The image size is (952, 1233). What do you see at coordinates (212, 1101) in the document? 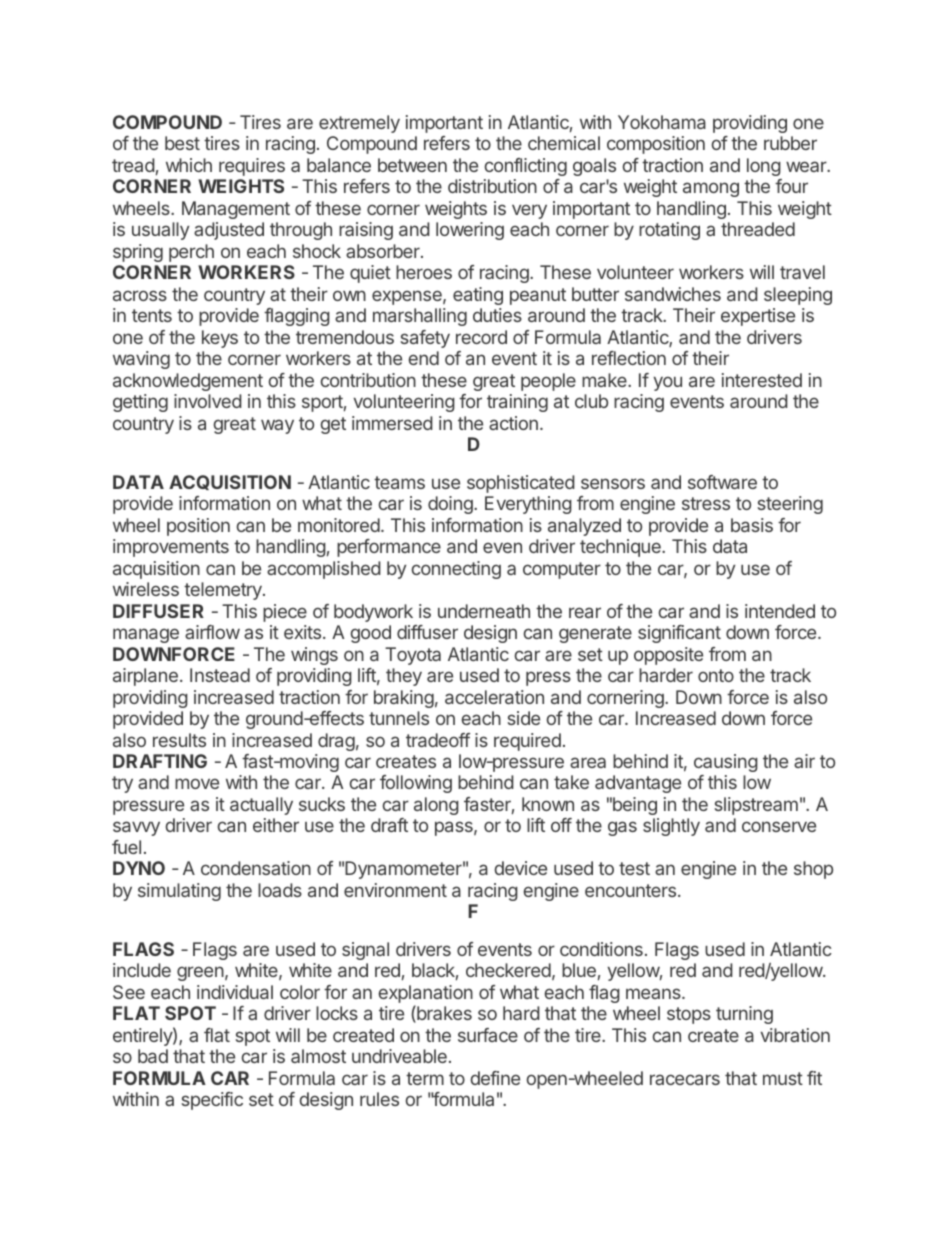
I see `specific` at bounding box center [212, 1101].
